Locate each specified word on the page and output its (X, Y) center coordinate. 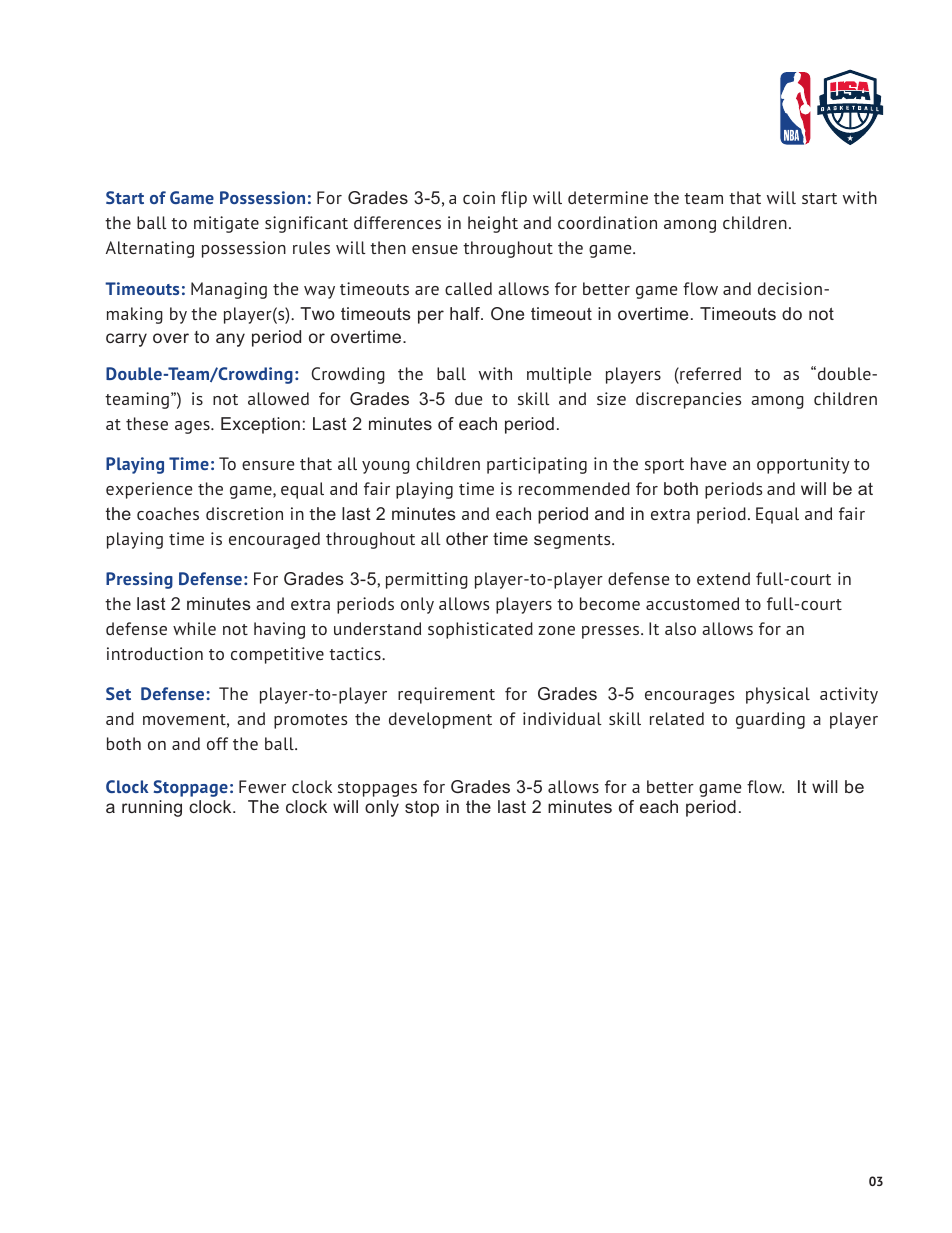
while (194, 628)
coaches (168, 513)
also (680, 628)
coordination (607, 222)
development (440, 720)
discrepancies (688, 400)
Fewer (262, 786)
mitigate (226, 224)
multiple (559, 375)
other (467, 538)
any (230, 340)
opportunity (803, 465)
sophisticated (480, 630)
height (493, 224)
